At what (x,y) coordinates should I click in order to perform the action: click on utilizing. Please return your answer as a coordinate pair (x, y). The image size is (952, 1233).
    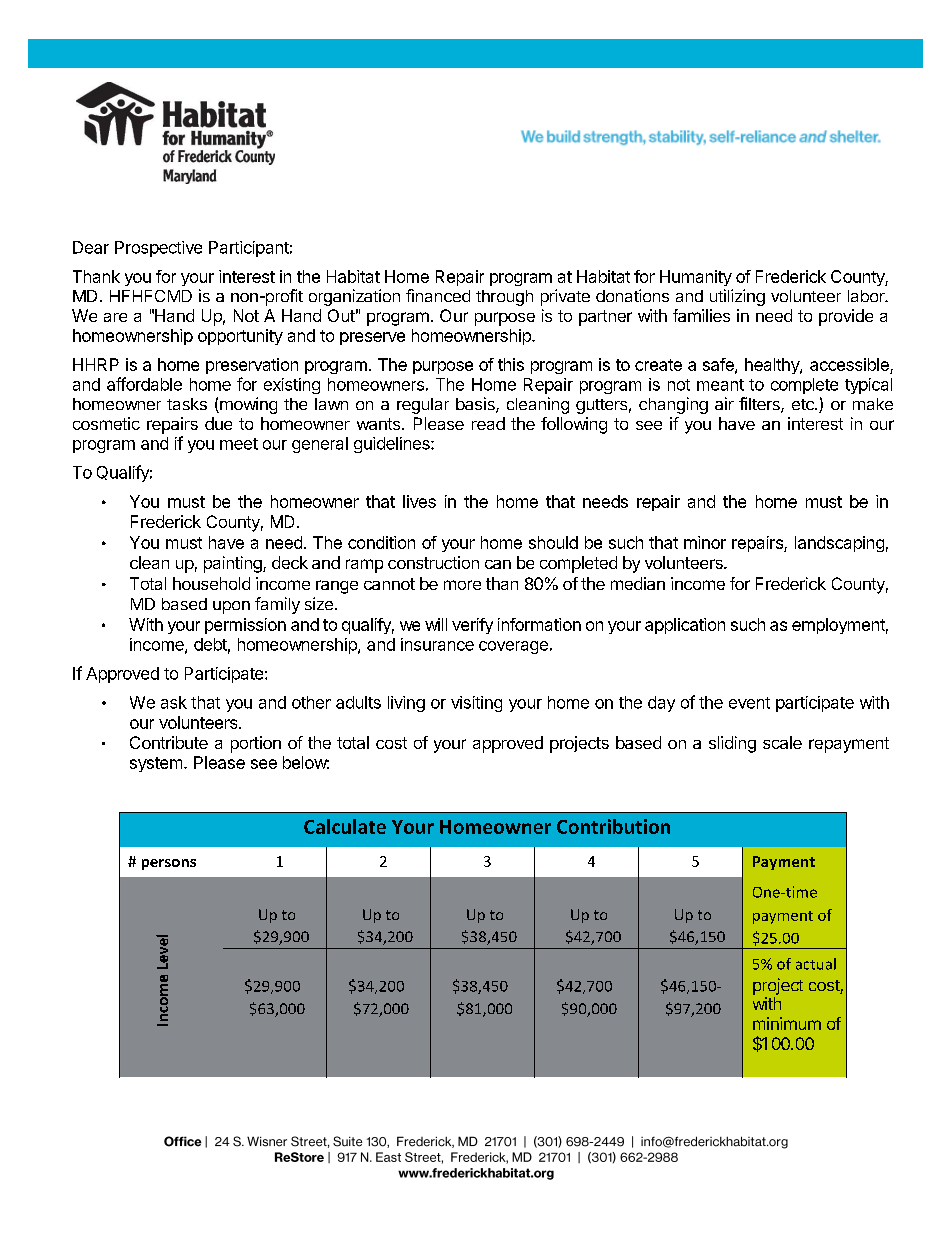
    Looking at the image, I should click on (737, 297).
